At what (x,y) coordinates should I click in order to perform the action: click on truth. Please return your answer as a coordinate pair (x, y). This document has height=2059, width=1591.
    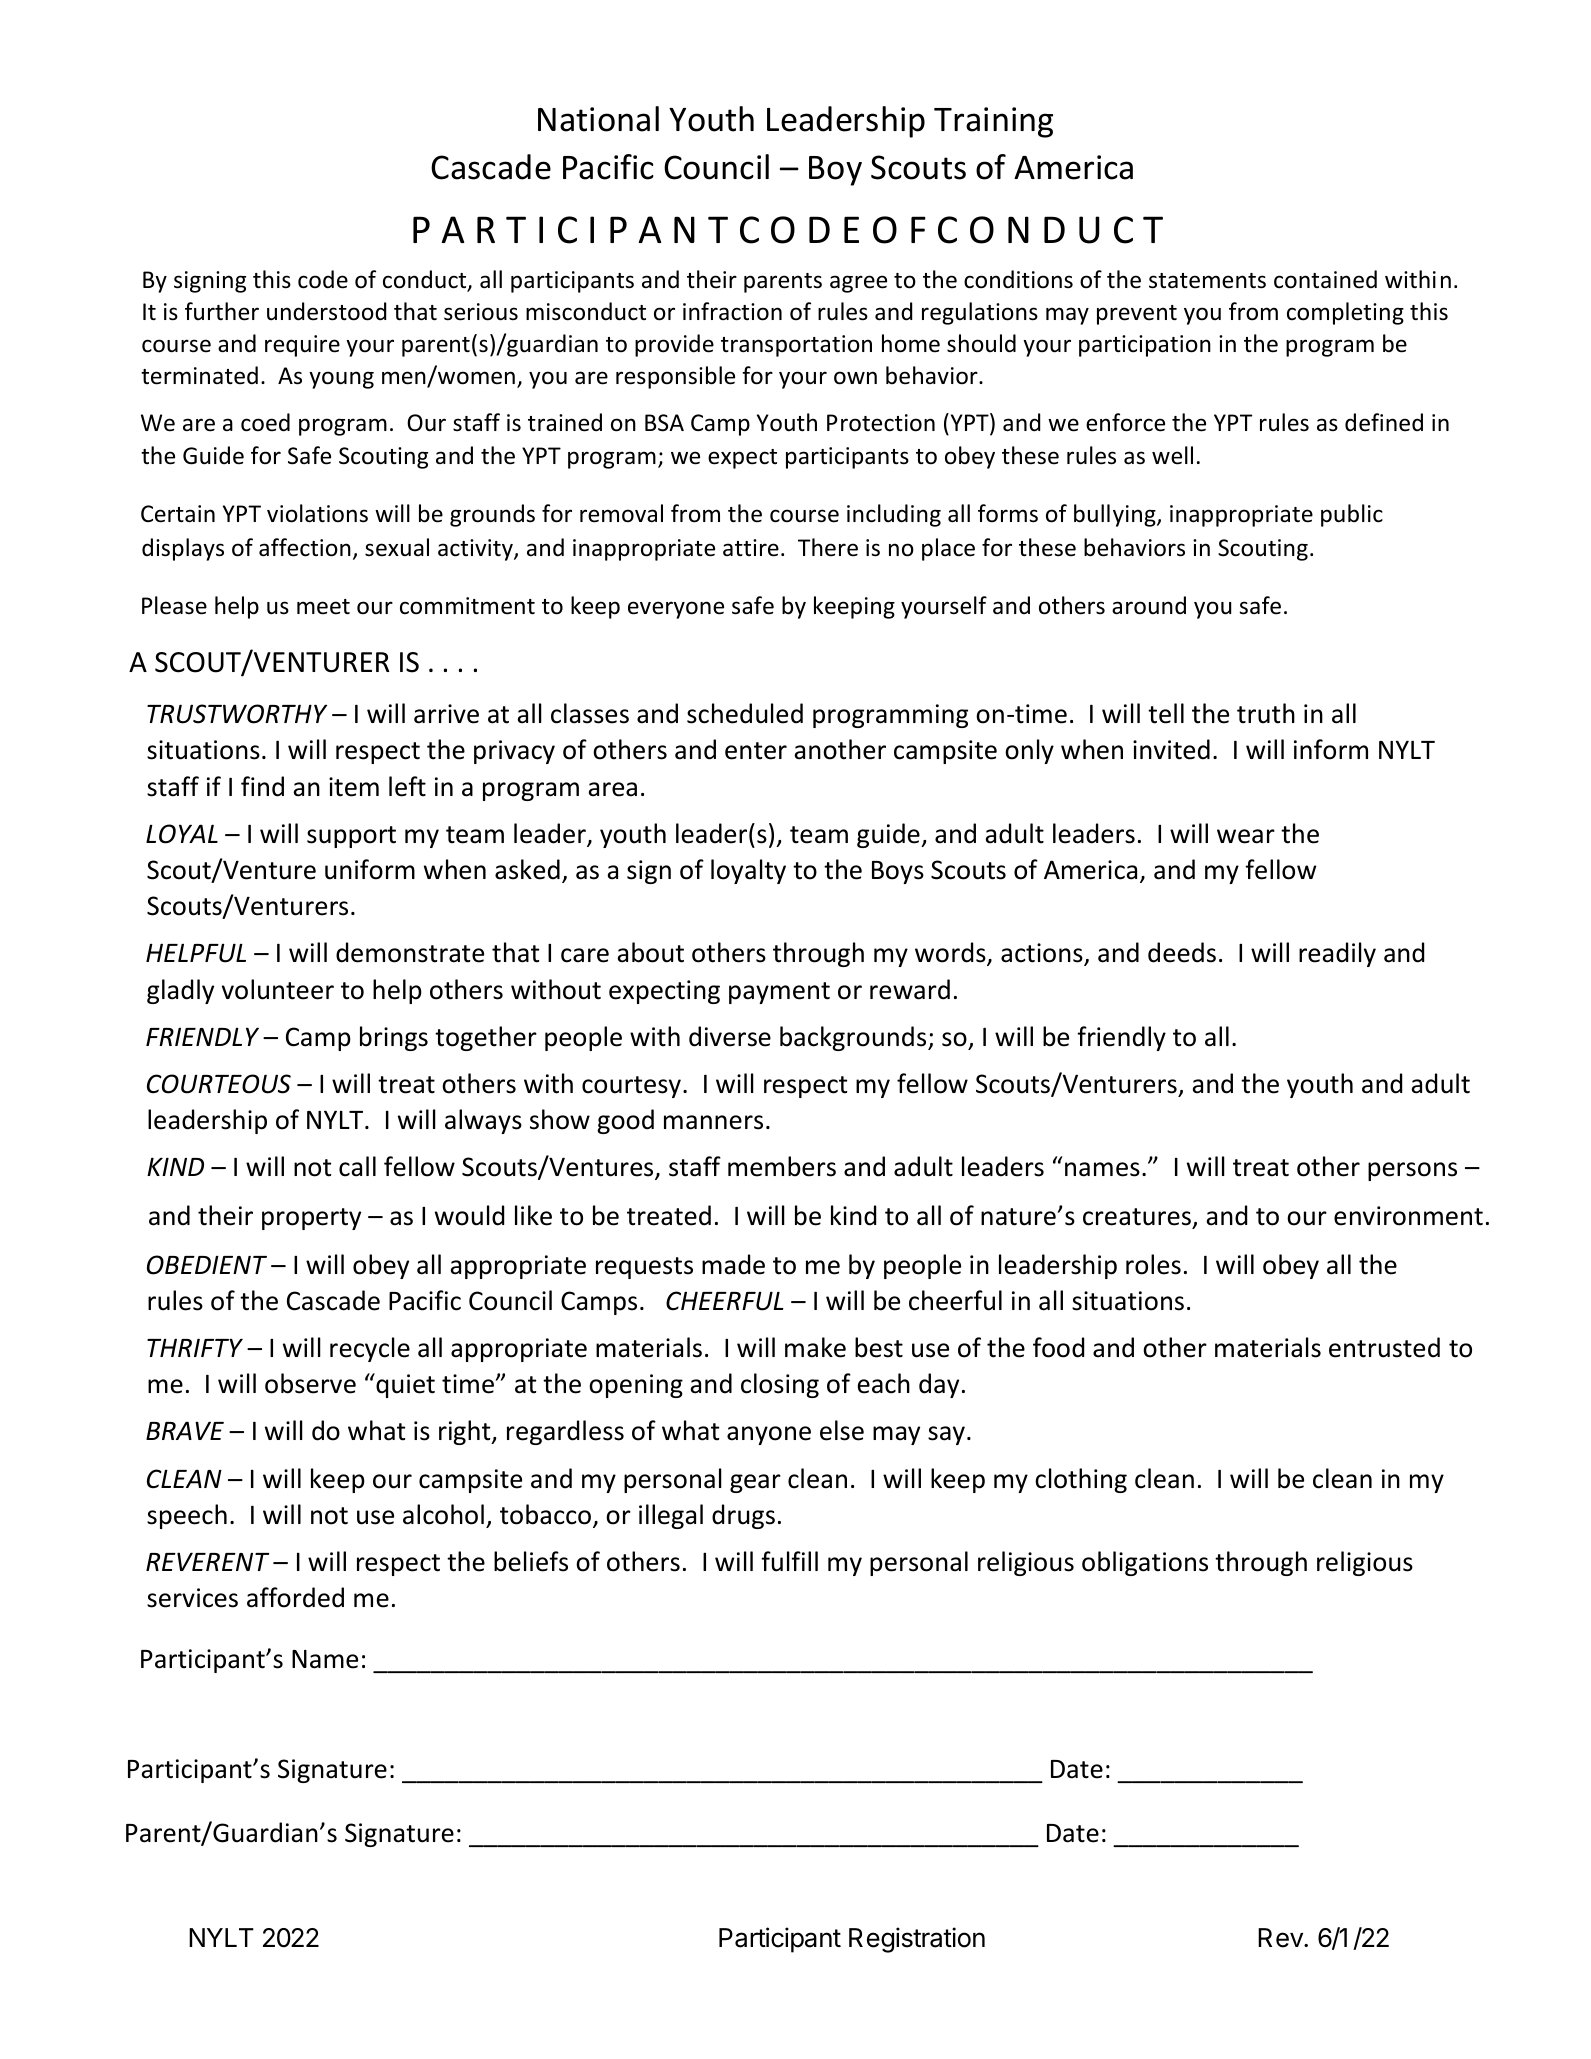
    Looking at the image, I should click on (1266, 713).
